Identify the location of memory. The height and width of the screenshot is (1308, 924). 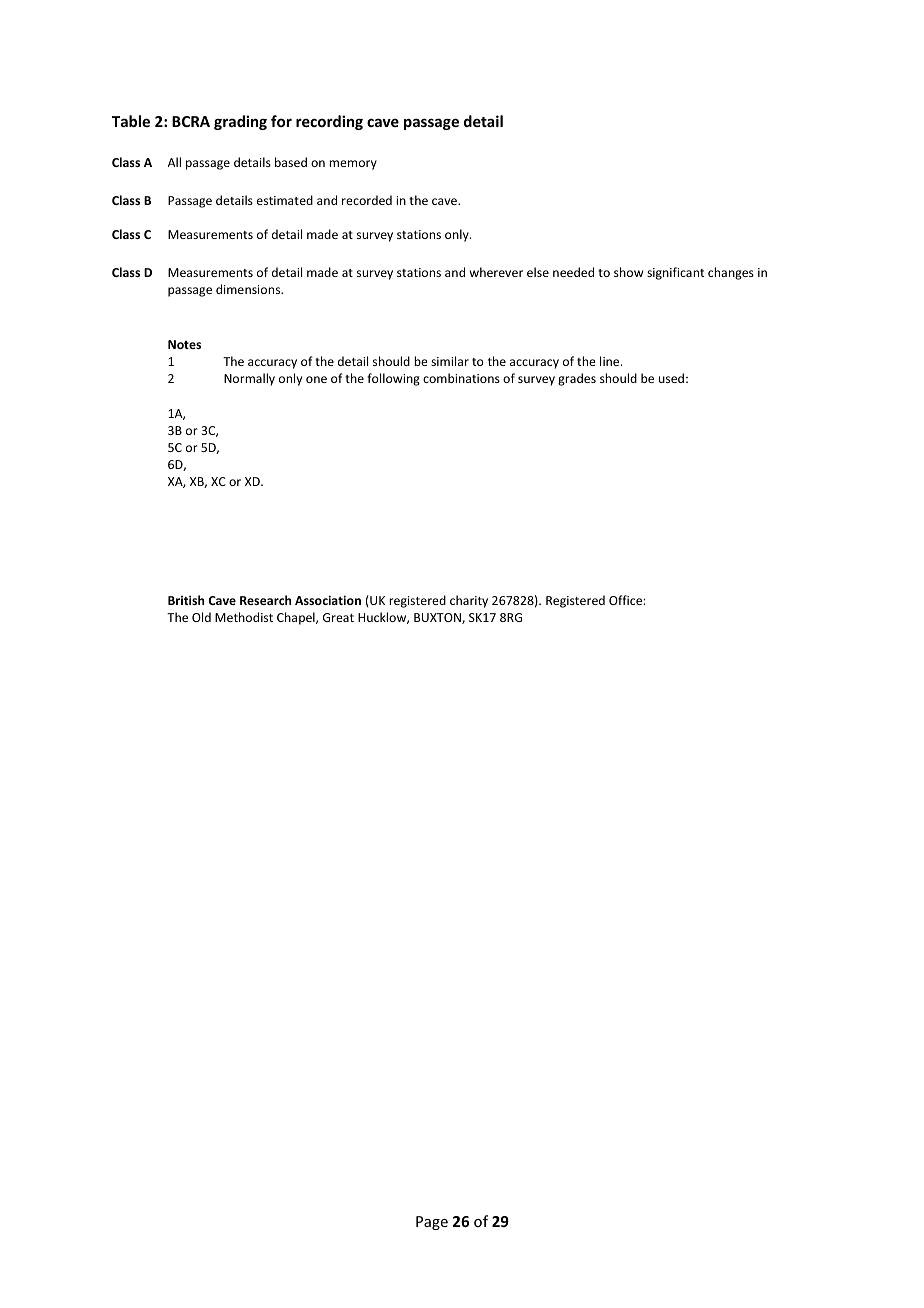
(353, 165).
